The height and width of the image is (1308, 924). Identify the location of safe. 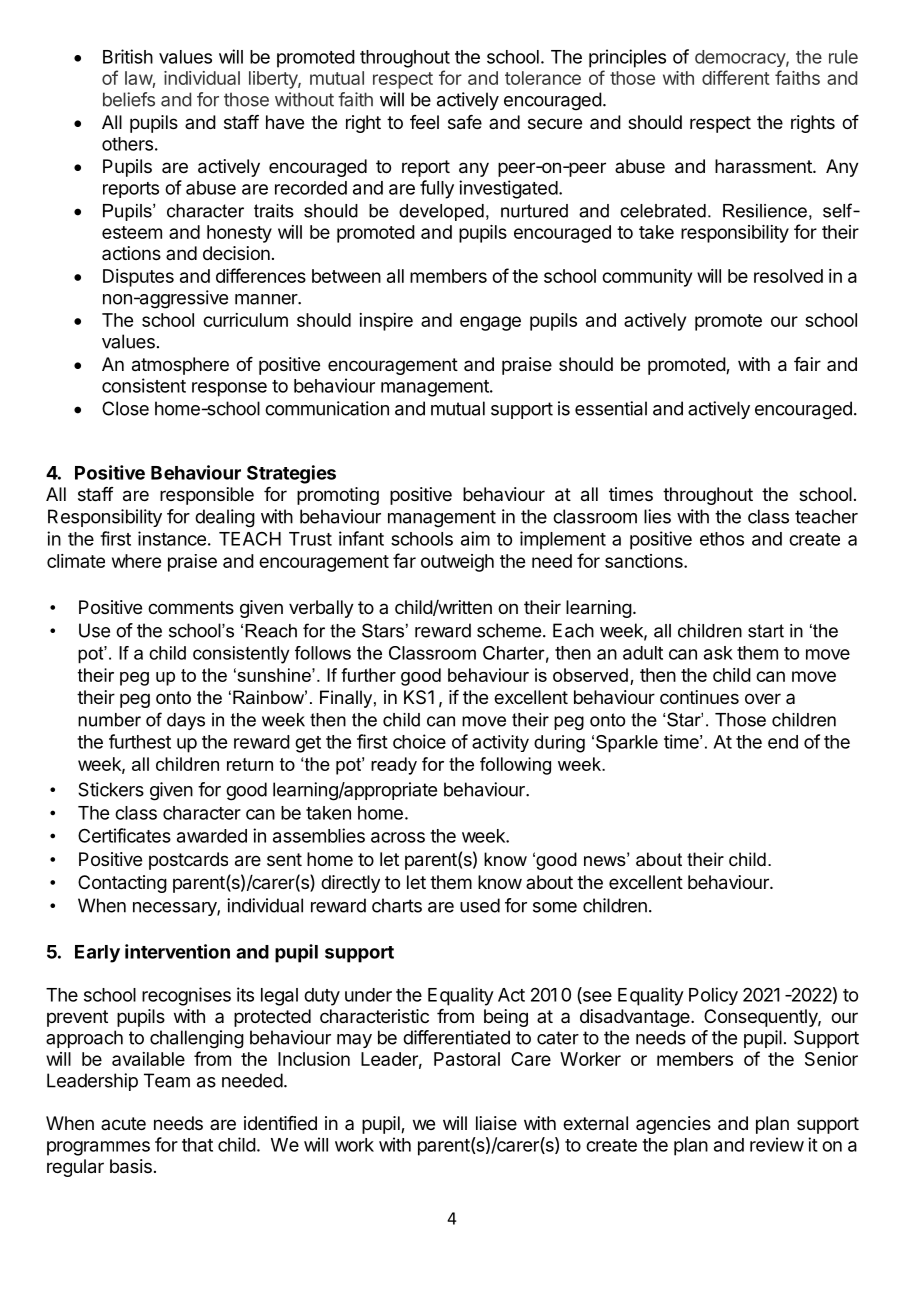
(465, 122).
